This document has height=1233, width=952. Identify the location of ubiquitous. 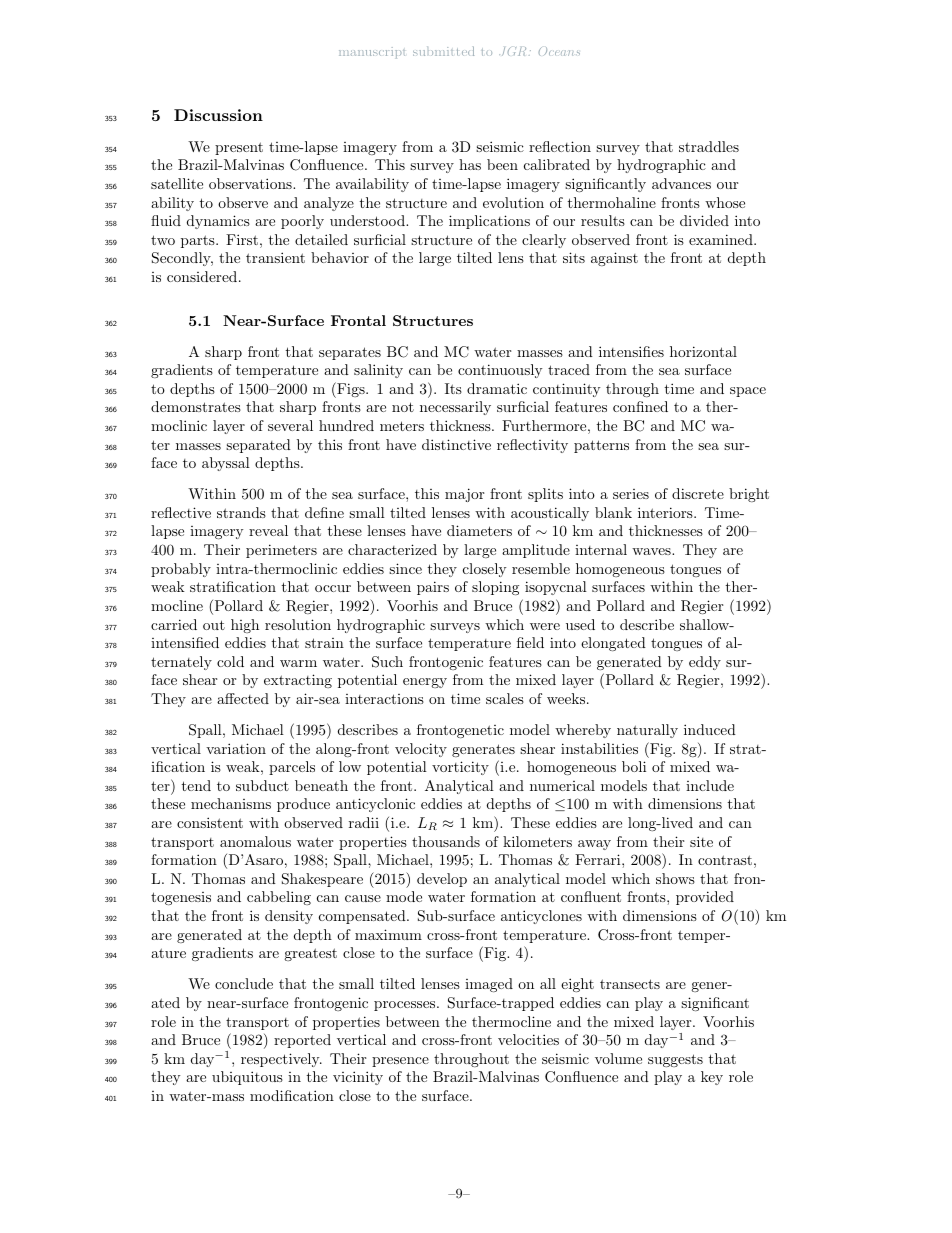
(247, 1078).
